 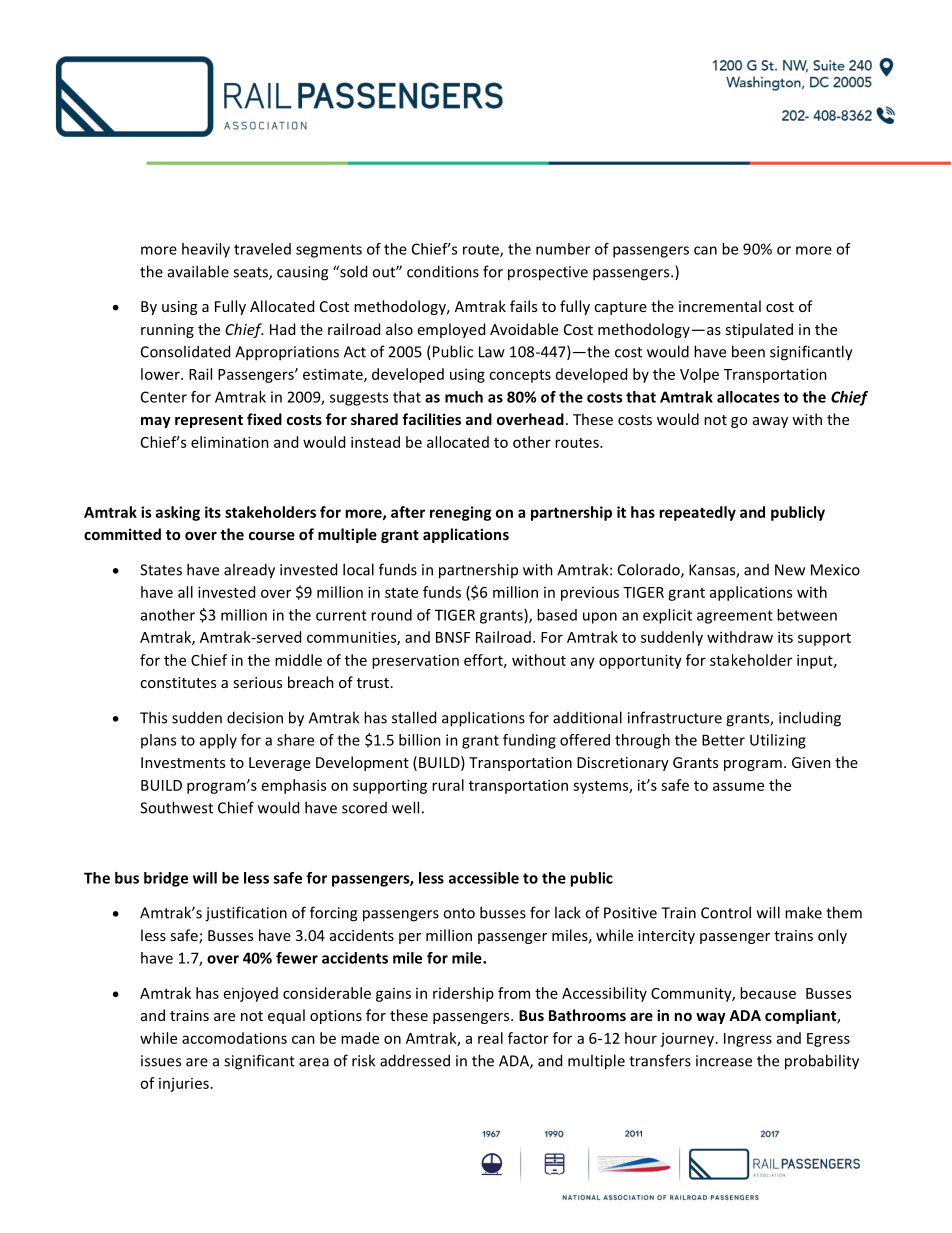 What do you see at coordinates (790, 570) in the screenshot?
I see `New` at bounding box center [790, 570].
